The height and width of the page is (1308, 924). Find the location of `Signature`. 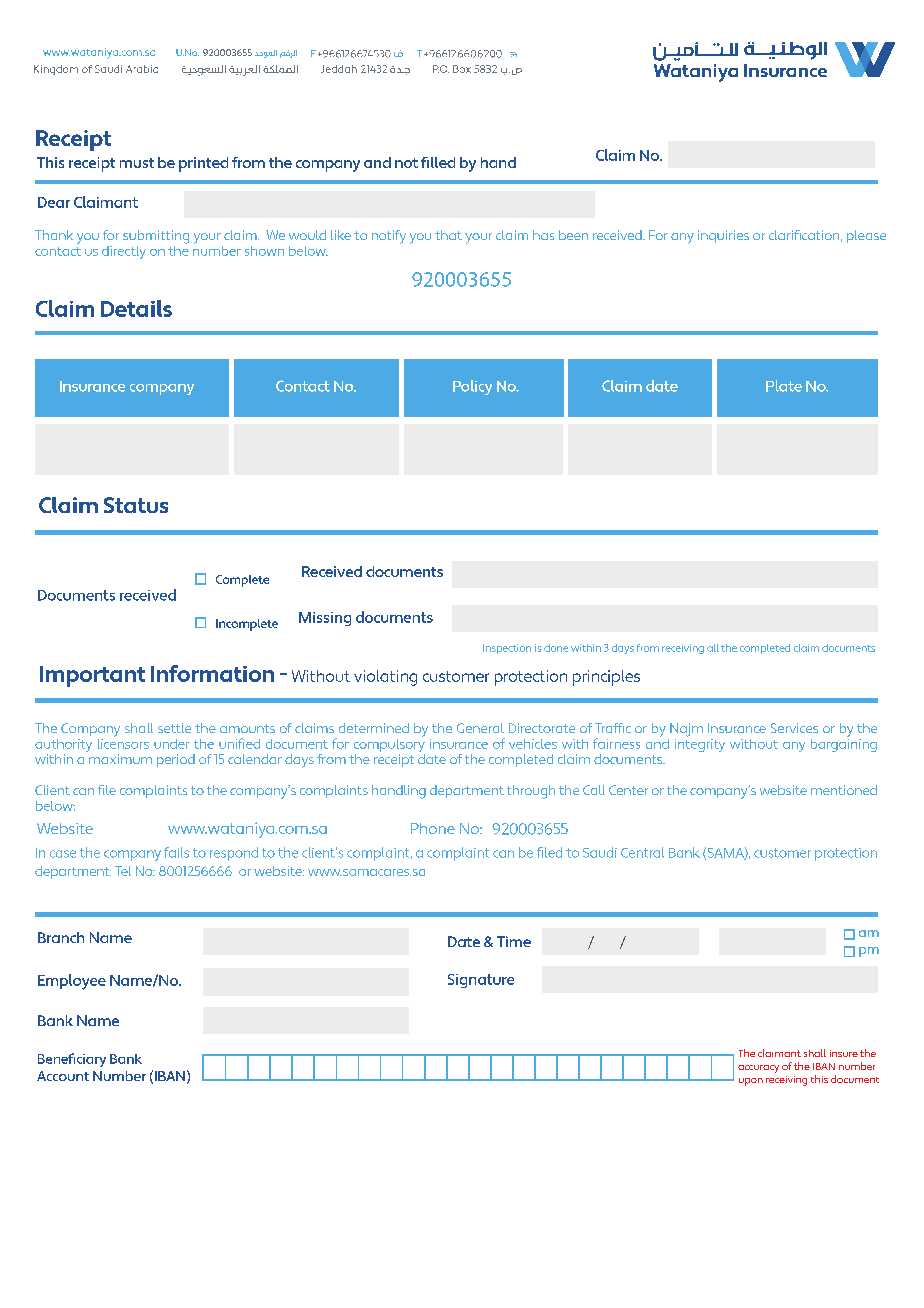

Signature is located at coordinates (481, 981).
